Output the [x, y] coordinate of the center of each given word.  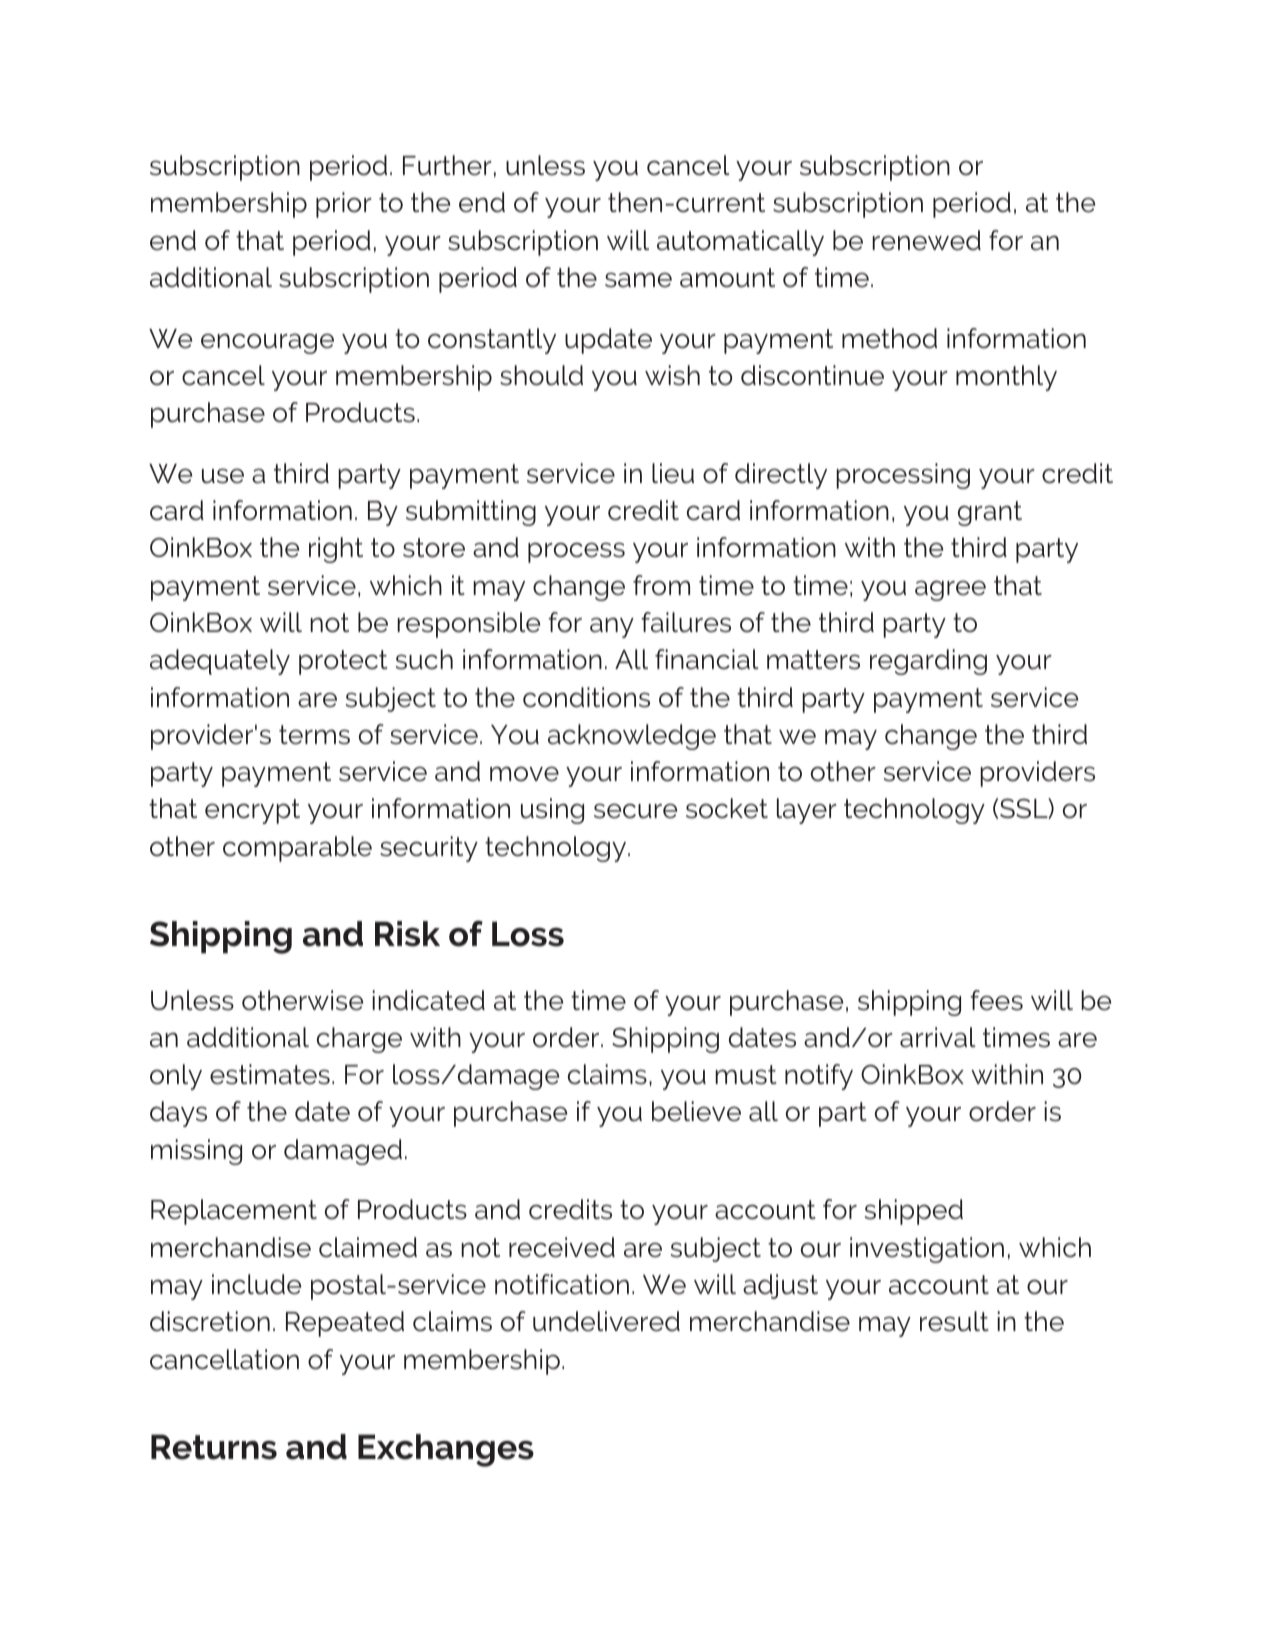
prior [344, 205]
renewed [926, 240]
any [612, 627]
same [638, 280]
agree [950, 590]
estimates [270, 1074]
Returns [214, 1447]
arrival [937, 1037]
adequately [220, 662]
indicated [428, 1000]
